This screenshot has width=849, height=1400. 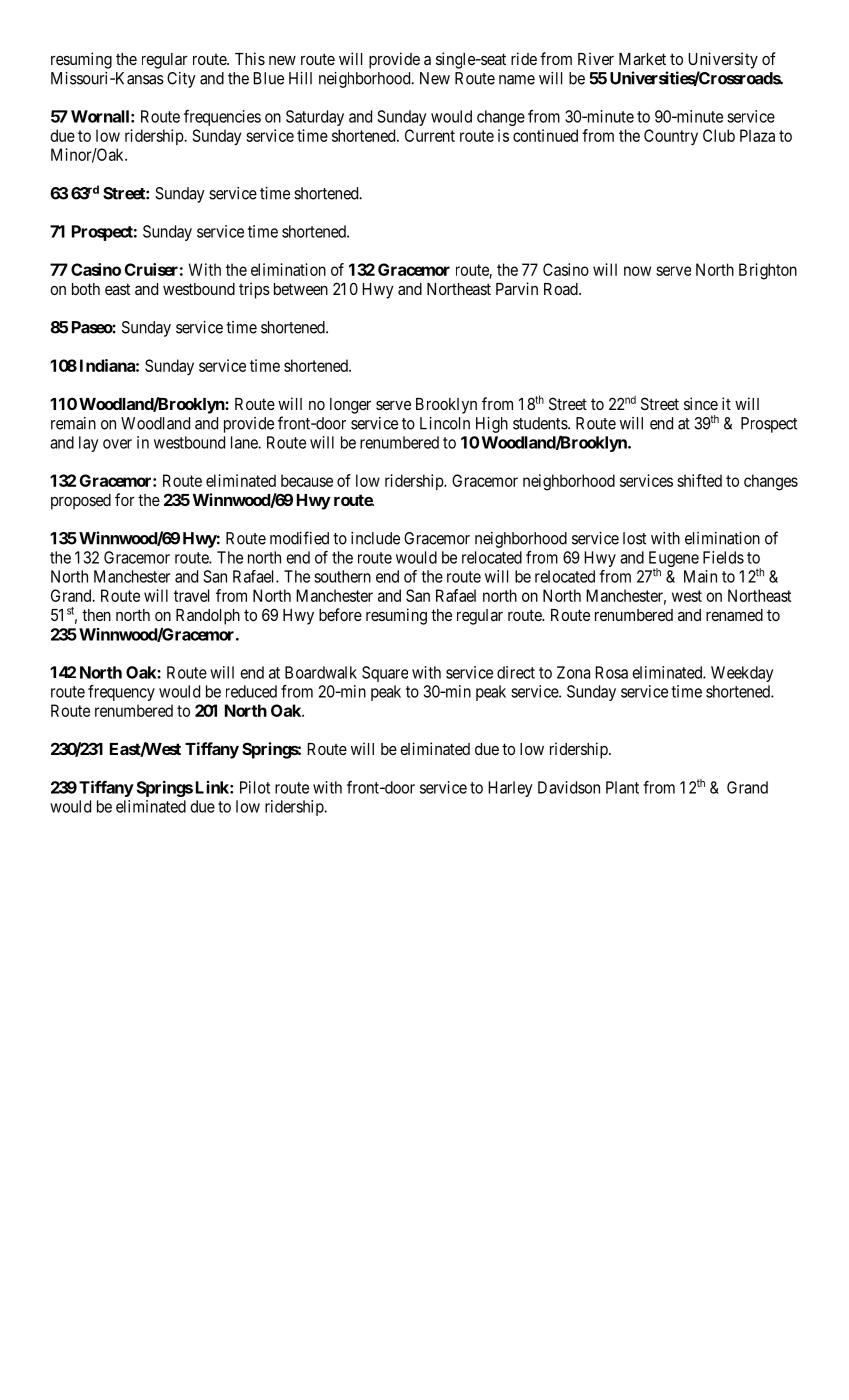 What do you see at coordinates (637, 271) in the screenshot?
I see `now` at bounding box center [637, 271].
